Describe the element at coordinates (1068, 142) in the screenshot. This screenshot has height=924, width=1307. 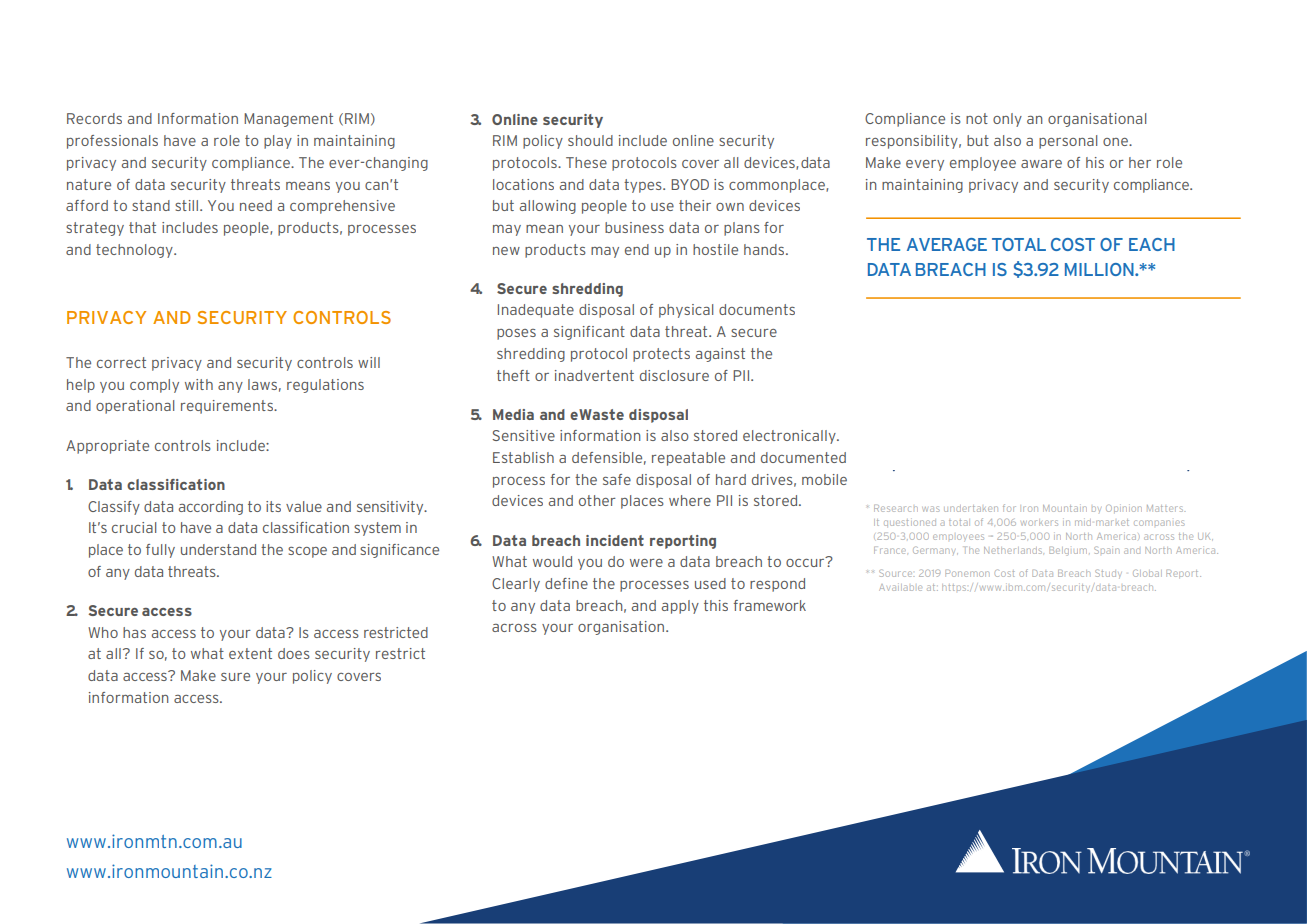
I see `personal` at that location.
